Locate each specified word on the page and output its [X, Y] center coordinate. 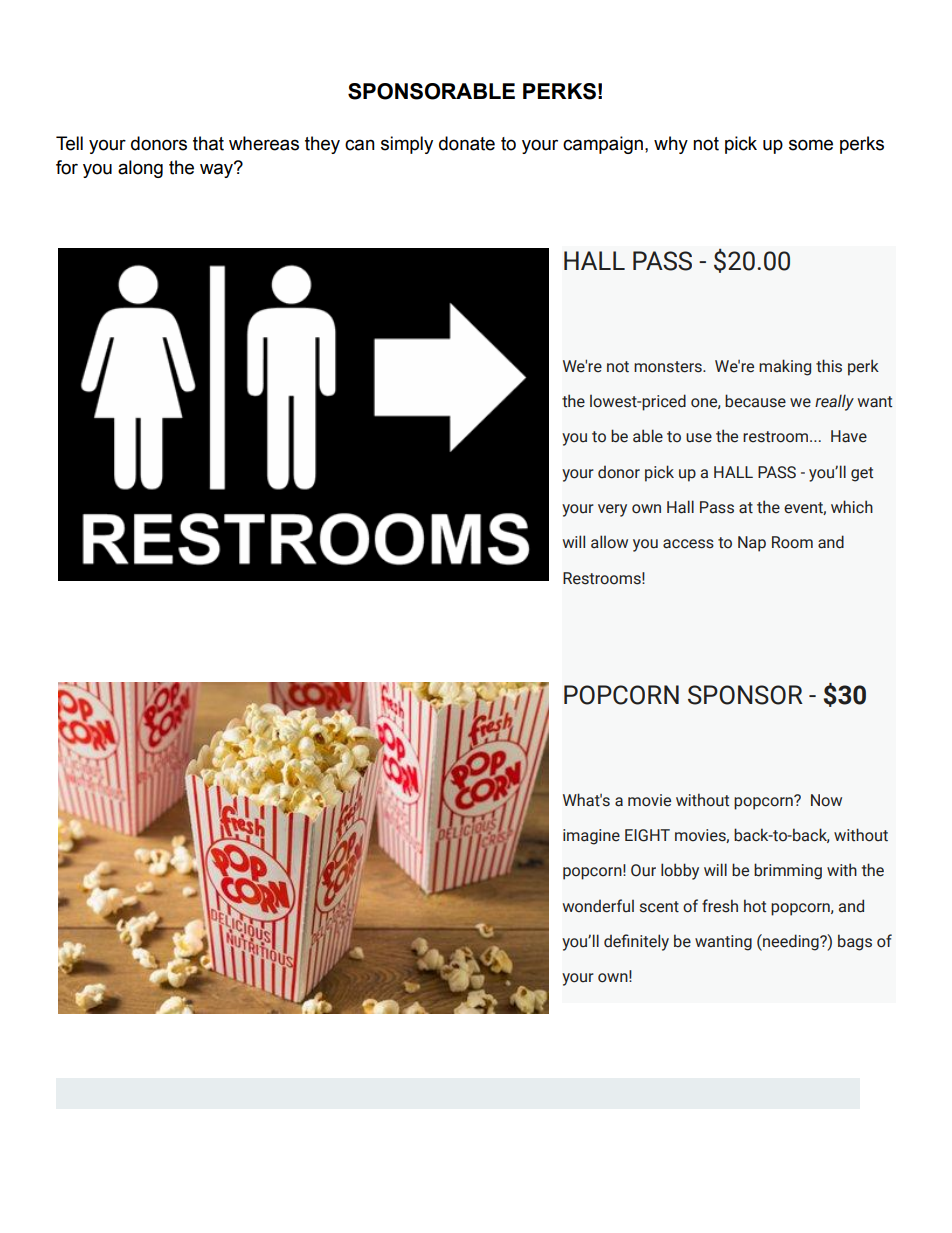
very [612, 510]
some [811, 145]
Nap [752, 544]
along [140, 169]
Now [826, 800]
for [67, 167]
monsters [669, 367]
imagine [591, 837]
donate [467, 143]
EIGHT [647, 835]
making [785, 367]
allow [609, 542]
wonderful [598, 906]
